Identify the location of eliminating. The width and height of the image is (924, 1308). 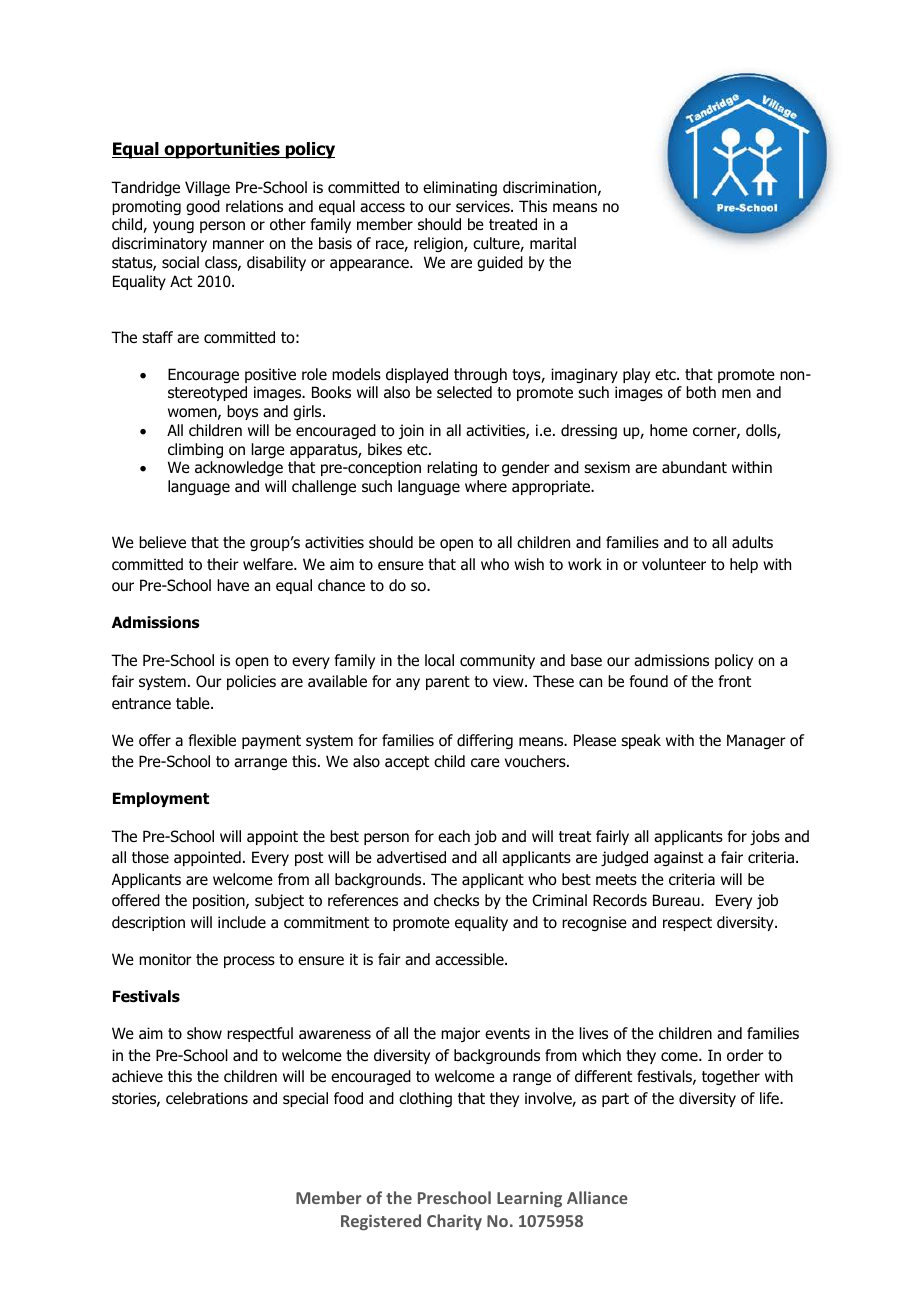
(460, 188).
